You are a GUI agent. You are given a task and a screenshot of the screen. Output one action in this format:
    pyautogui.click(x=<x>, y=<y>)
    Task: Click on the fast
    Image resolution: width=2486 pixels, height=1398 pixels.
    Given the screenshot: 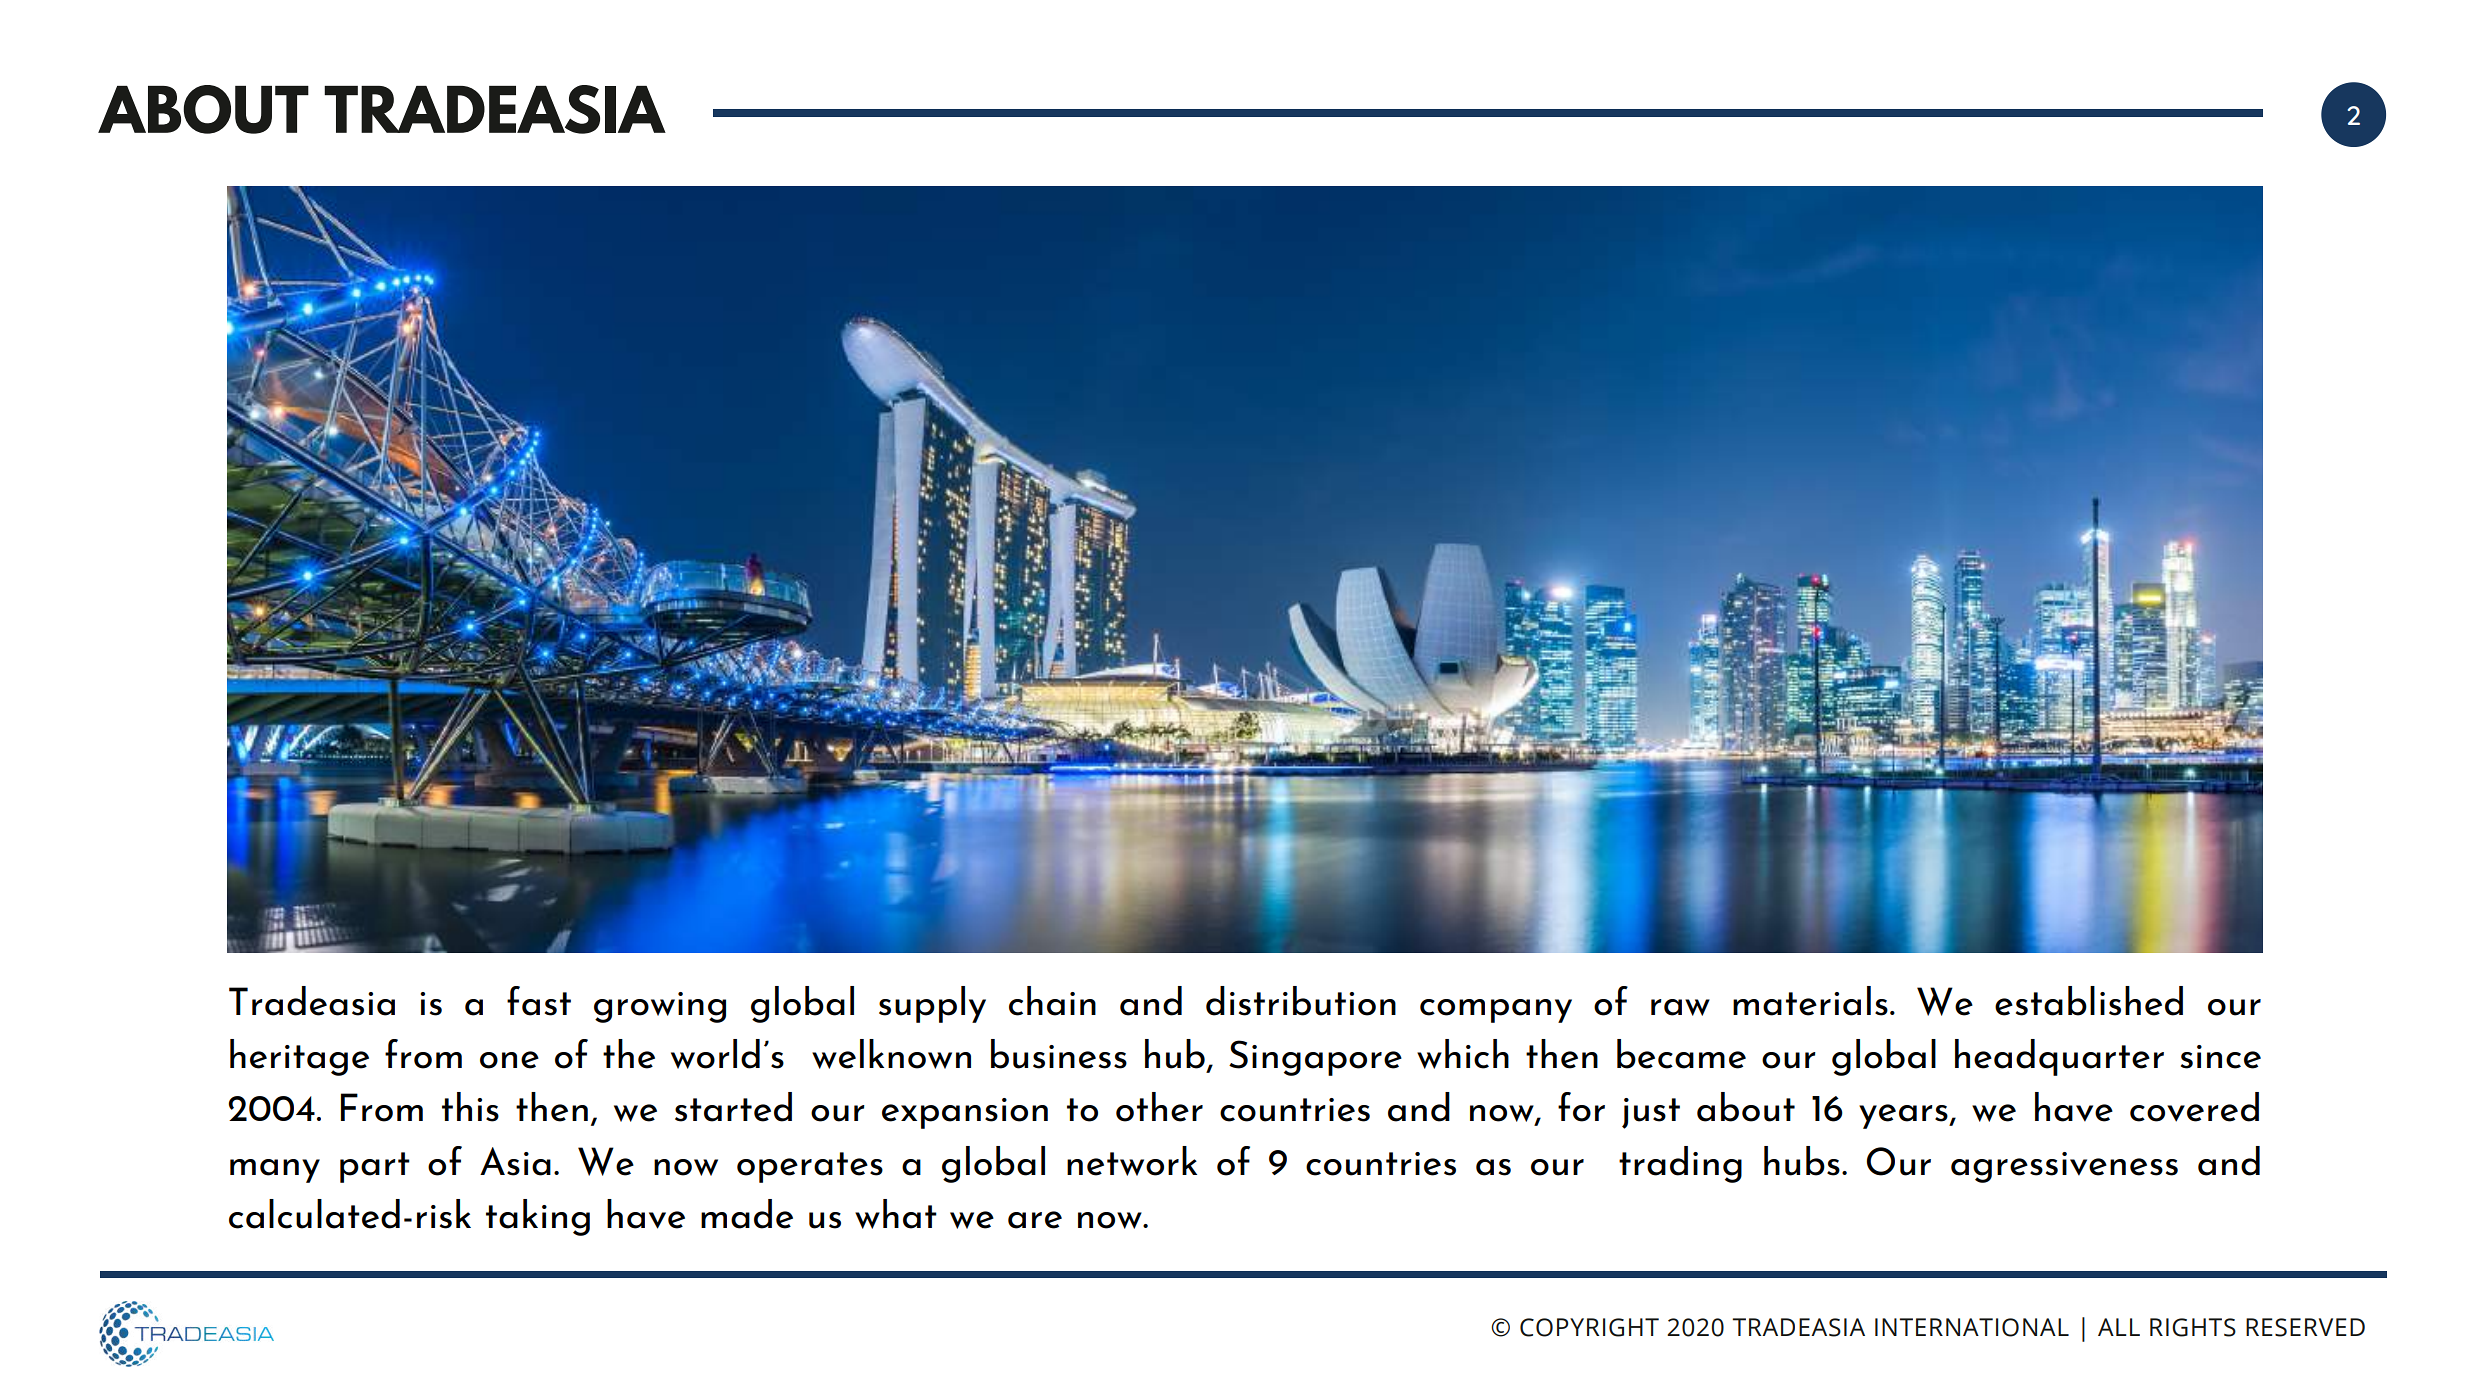 What is the action you would take?
    pyautogui.click(x=539, y=1001)
